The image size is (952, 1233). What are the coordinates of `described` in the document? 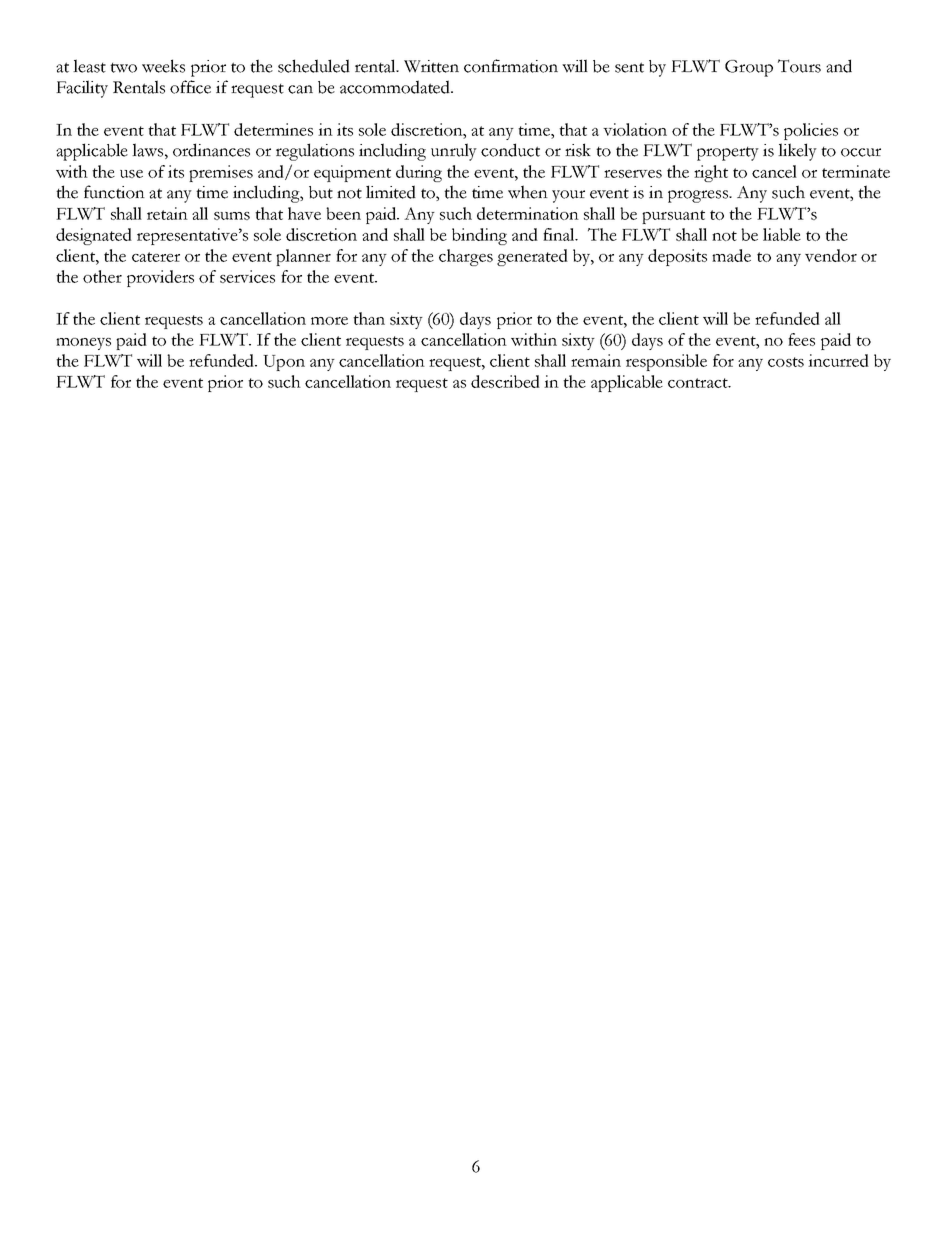 It's located at (505, 381).
